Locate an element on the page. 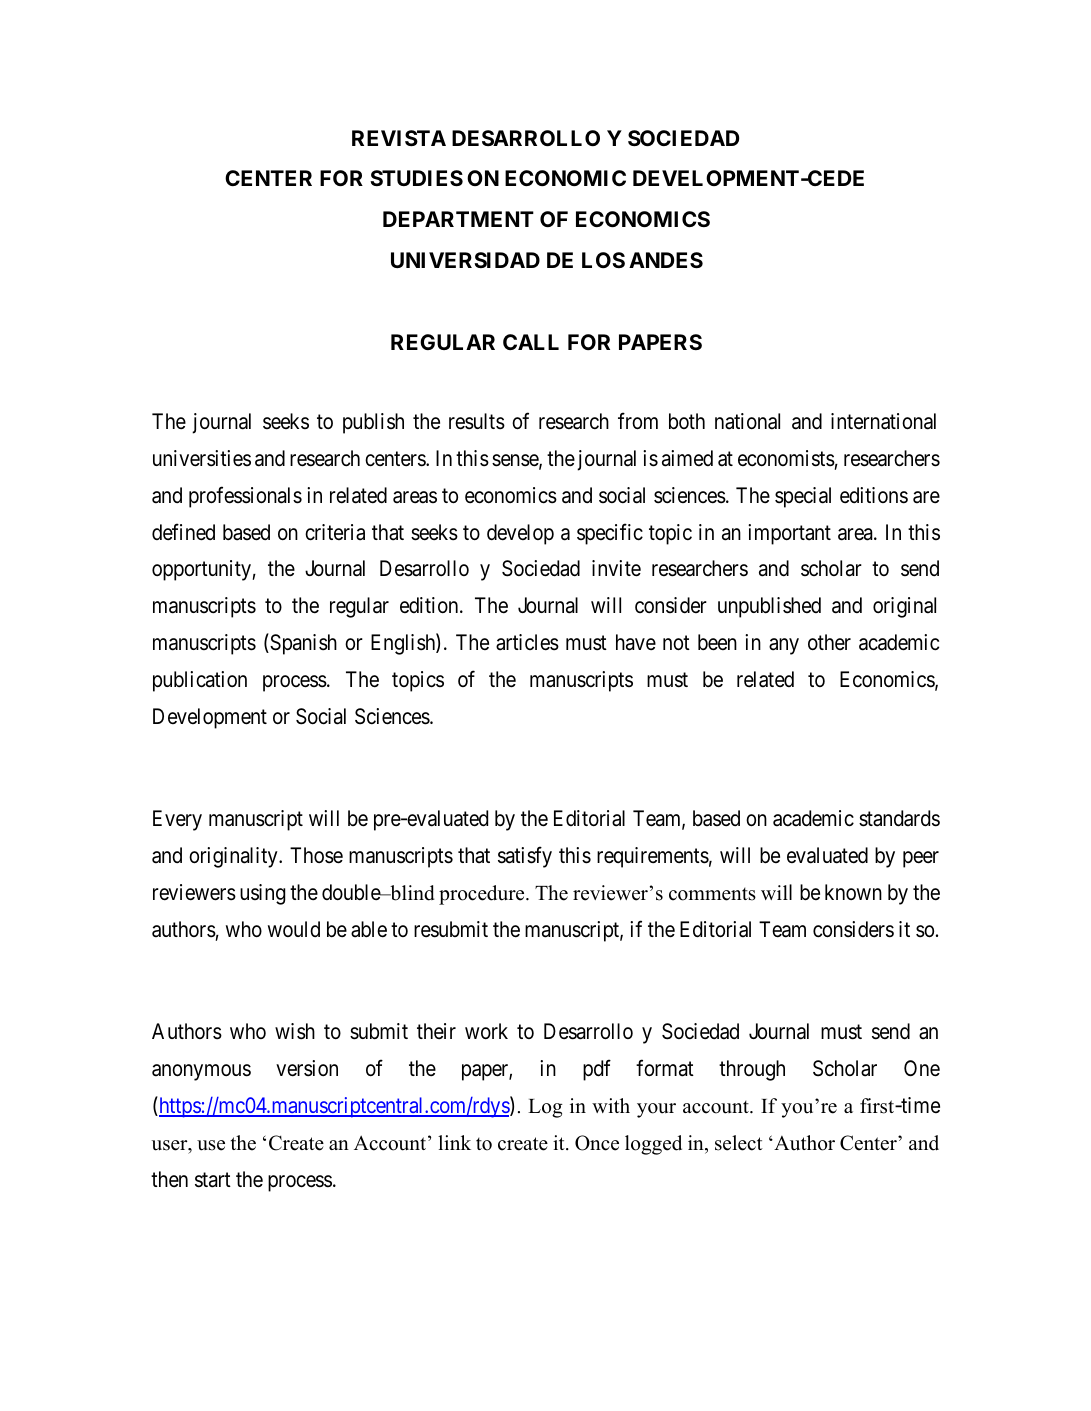  UNIVERSIDAD is located at coordinates (465, 260).
